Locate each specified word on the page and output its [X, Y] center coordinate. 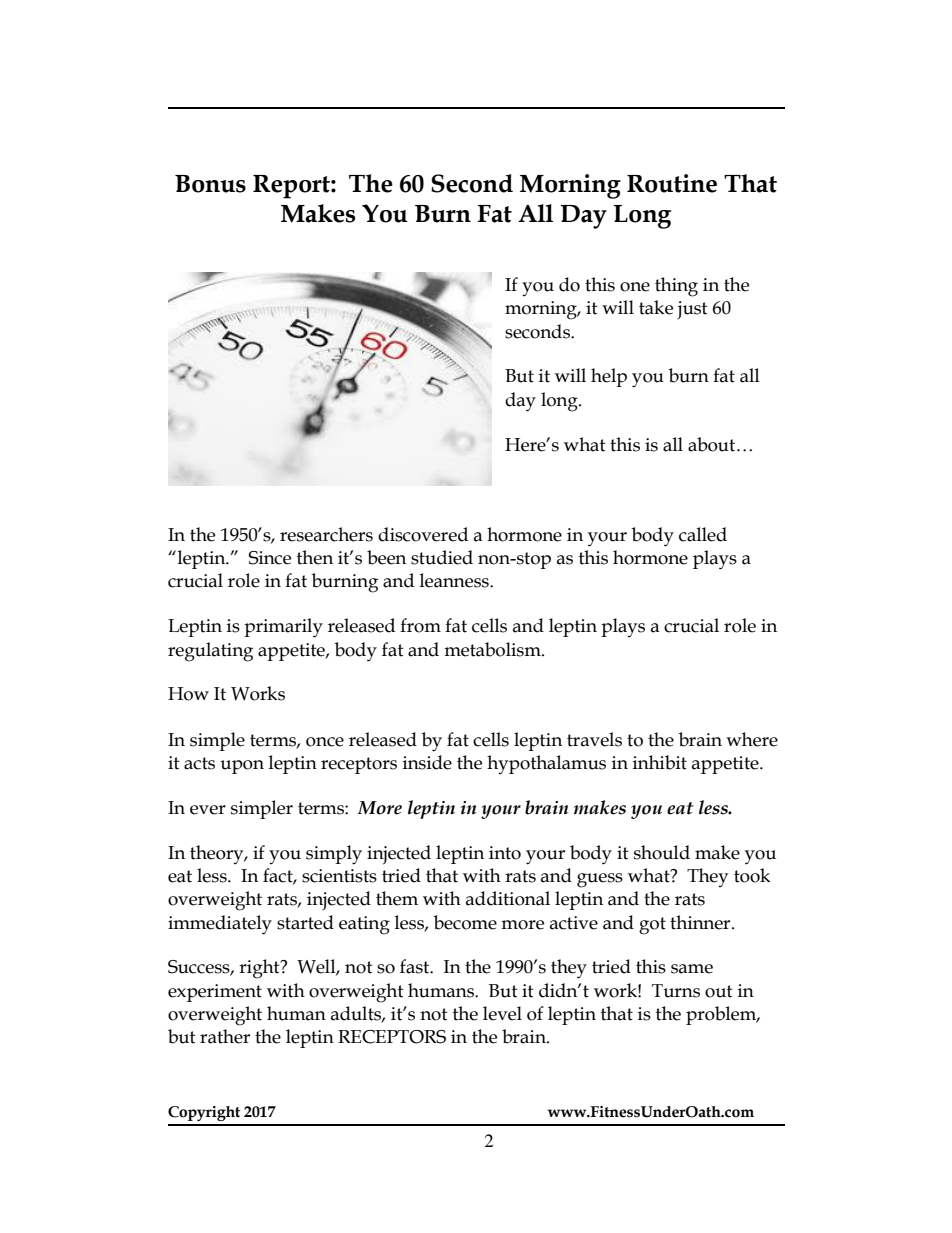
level [502, 1013]
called [703, 534]
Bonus [210, 184]
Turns [676, 991]
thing [676, 287]
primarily [283, 628]
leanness [455, 580]
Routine [672, 183]
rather [225, 1036]
